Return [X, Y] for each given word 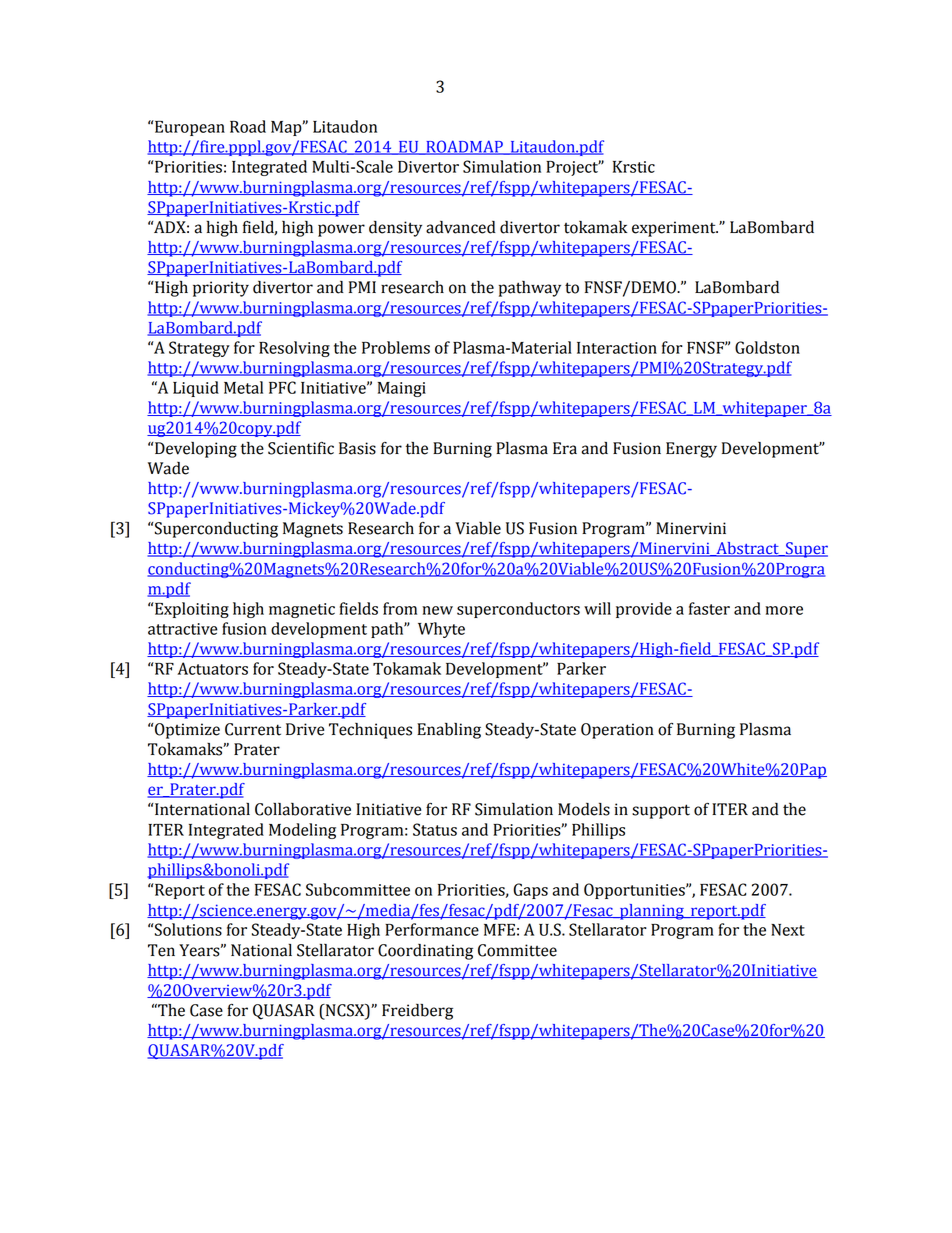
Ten [161, 950]
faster [709, 608]
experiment [675, 229]
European [189, 128]
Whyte [441, 630]
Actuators [212, 668]
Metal [243, 387]
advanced [461, 227]
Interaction [617, 348]
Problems [396, 347]
